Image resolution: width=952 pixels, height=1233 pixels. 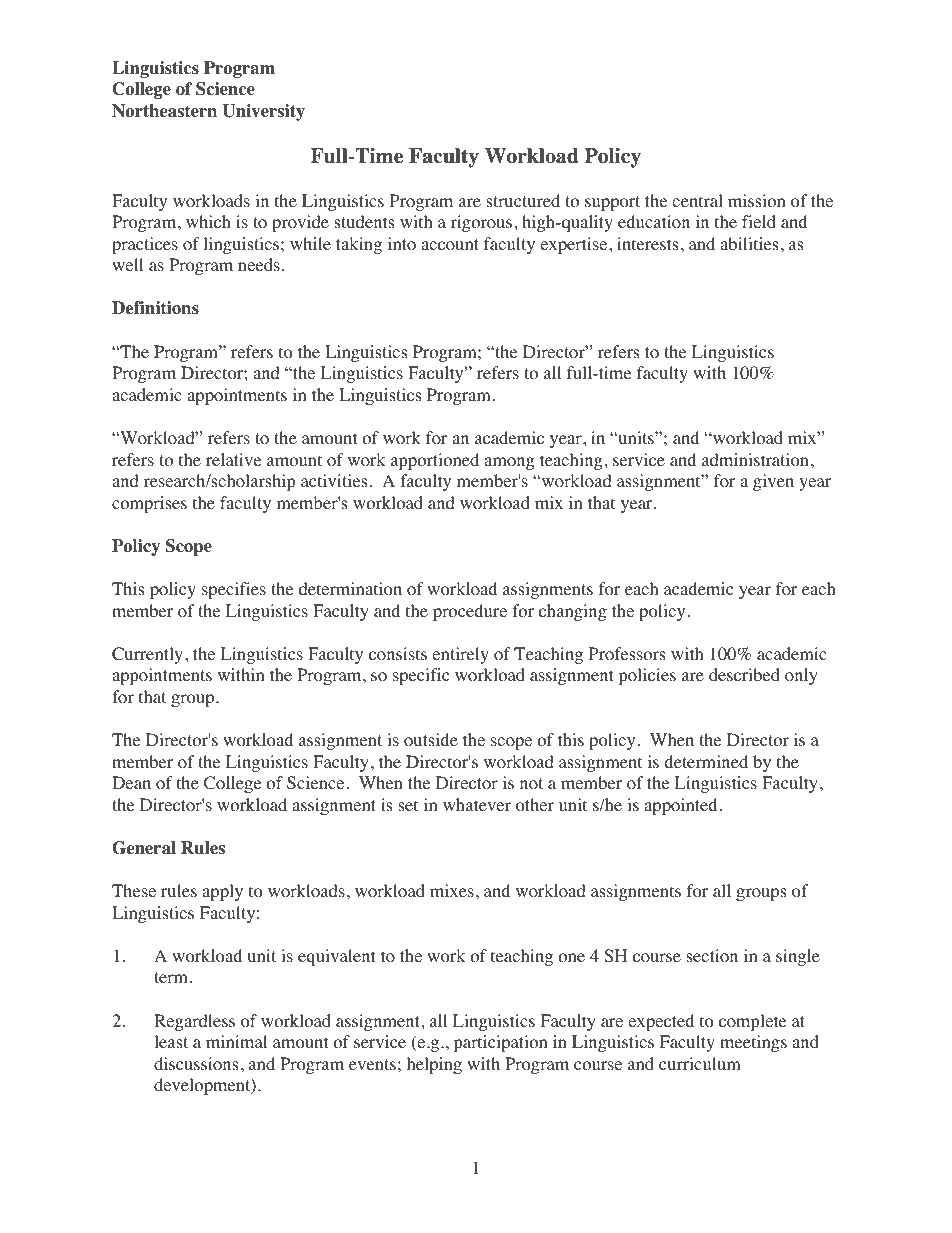 What do you see at coordinates (500, 1043) in the screenshot?
I see `participation` at bounding box center [500, 1043].
